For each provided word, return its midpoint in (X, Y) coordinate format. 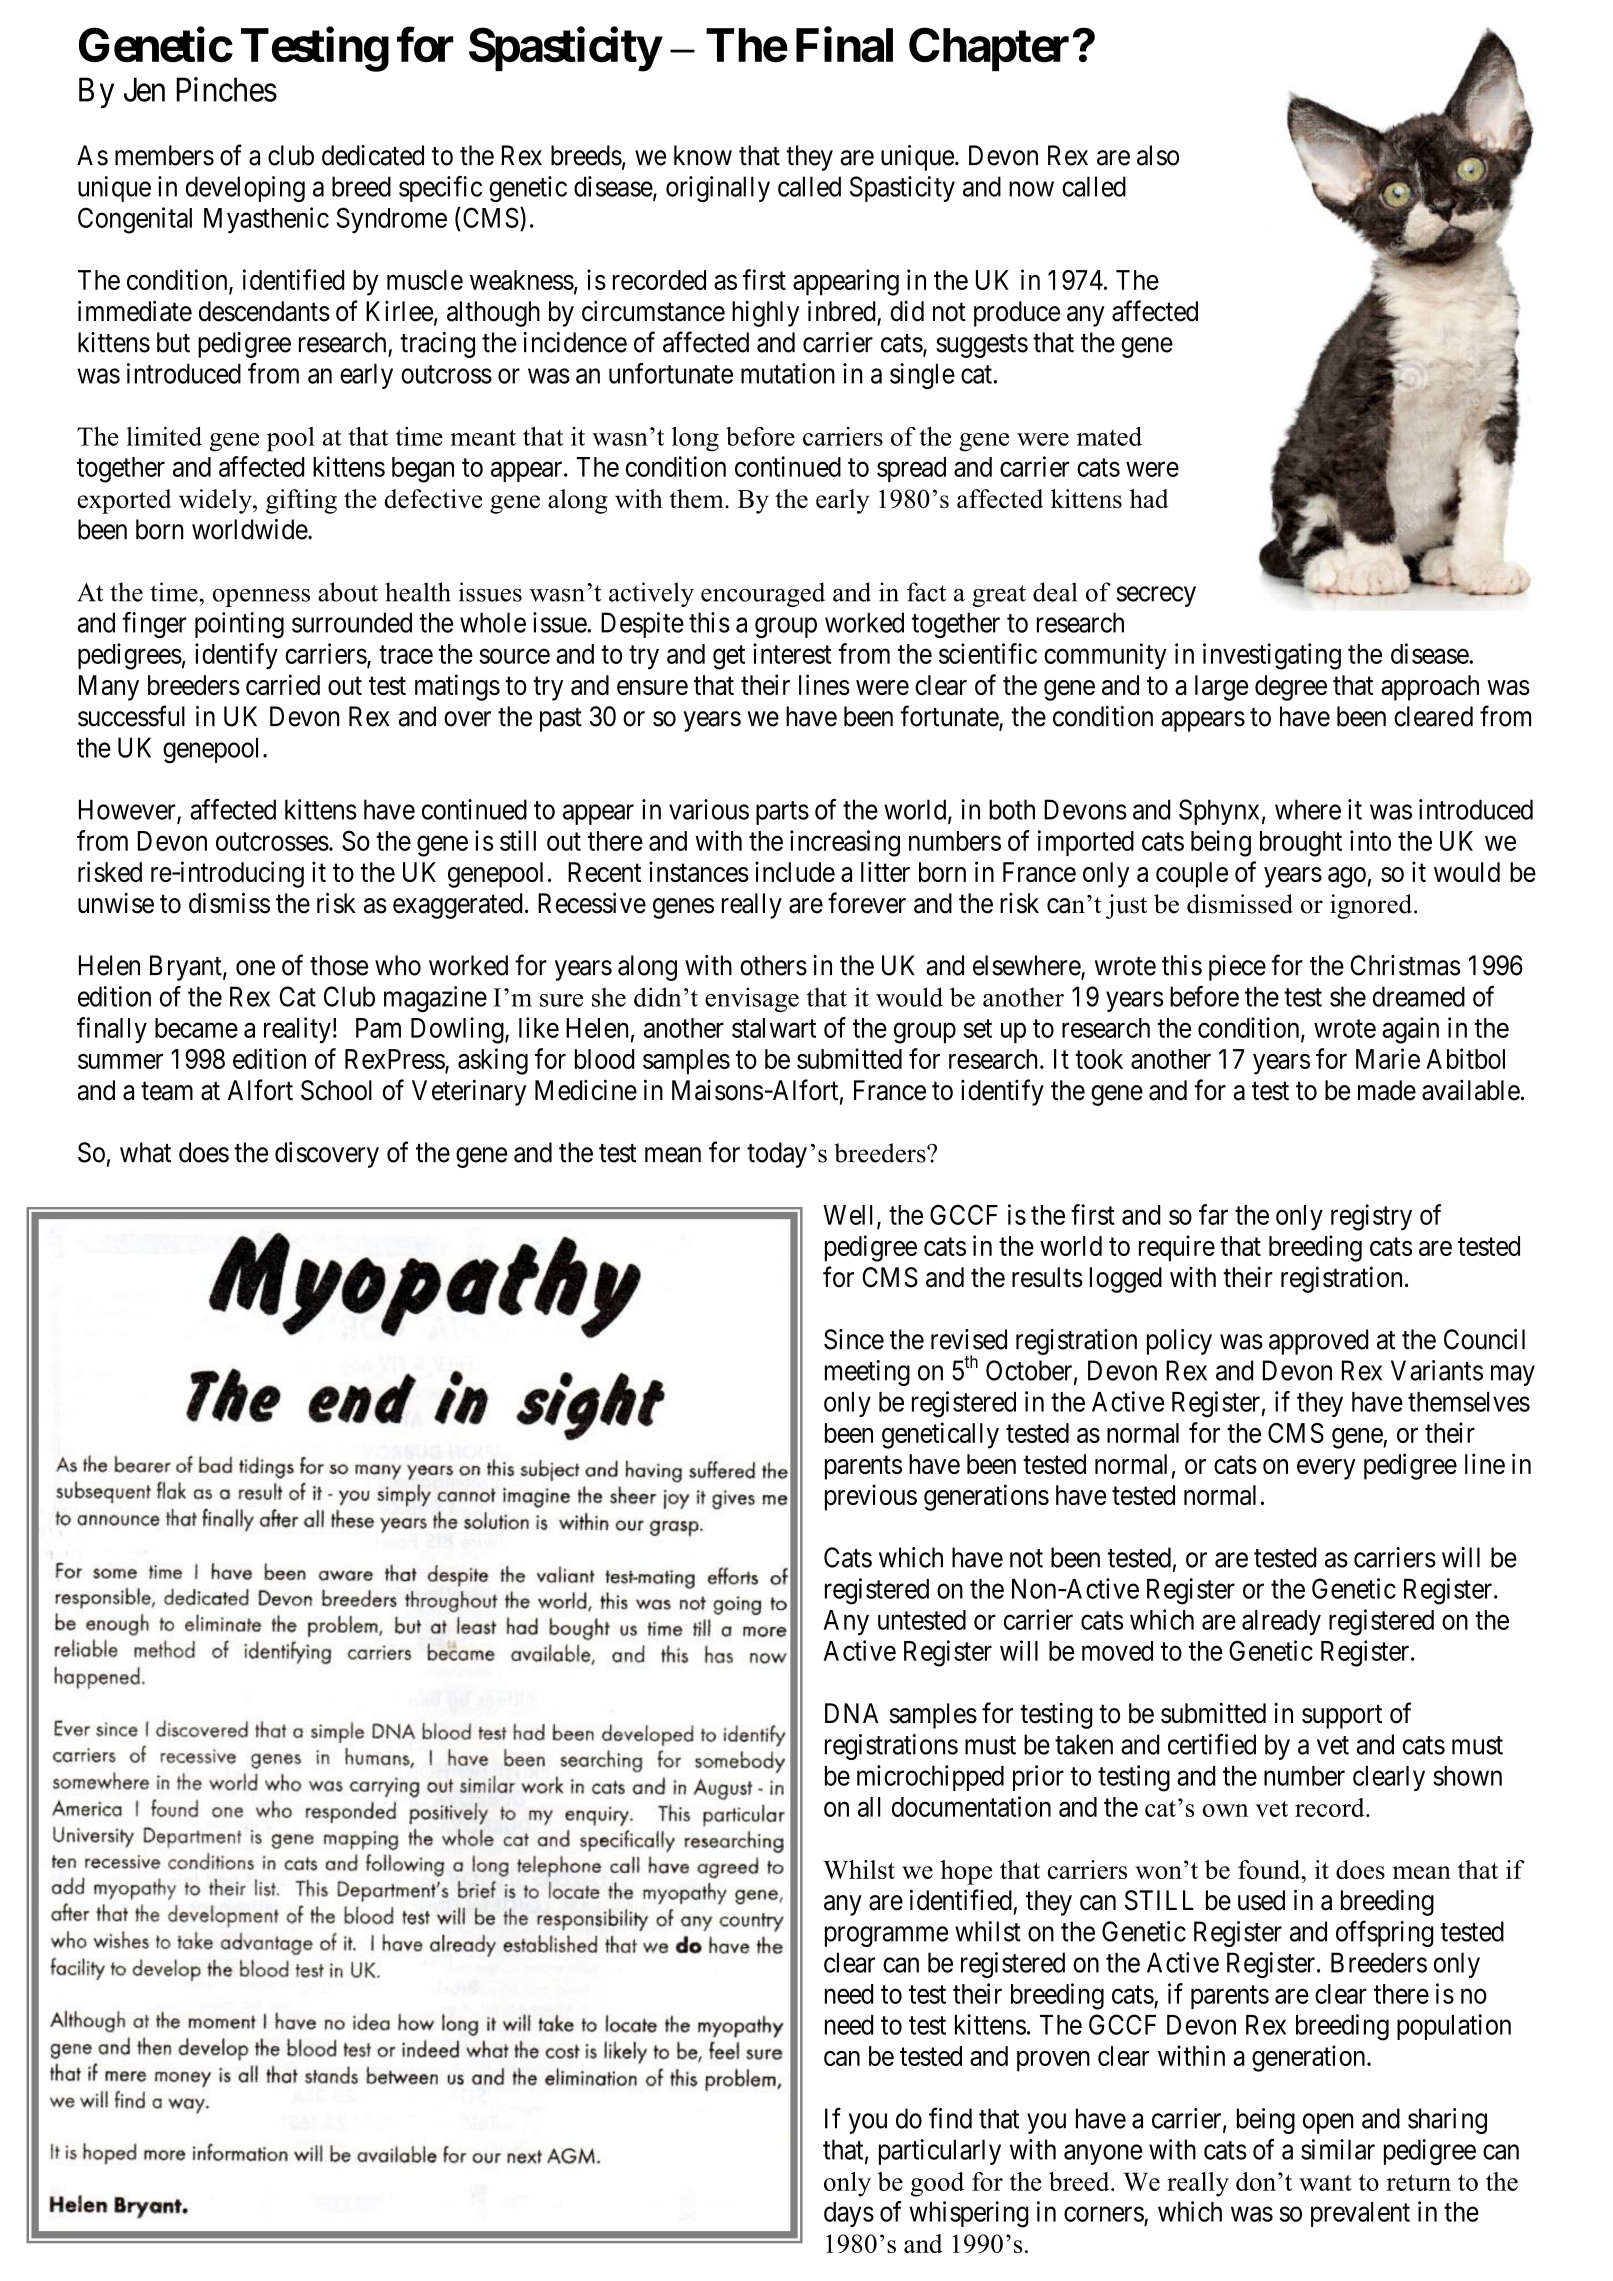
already (1281, 1622)
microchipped (930, 1778)
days (849, 2214)
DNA (851, 1713)
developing (245, 189)
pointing (239, 625)
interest (792, 653)
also (1158, 155)
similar (1338, 2149)
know (703, 155)
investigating (1272, 656)
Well (850, 1216)
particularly (940, 2152)
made (1387, 1090)
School (336, 1090)
